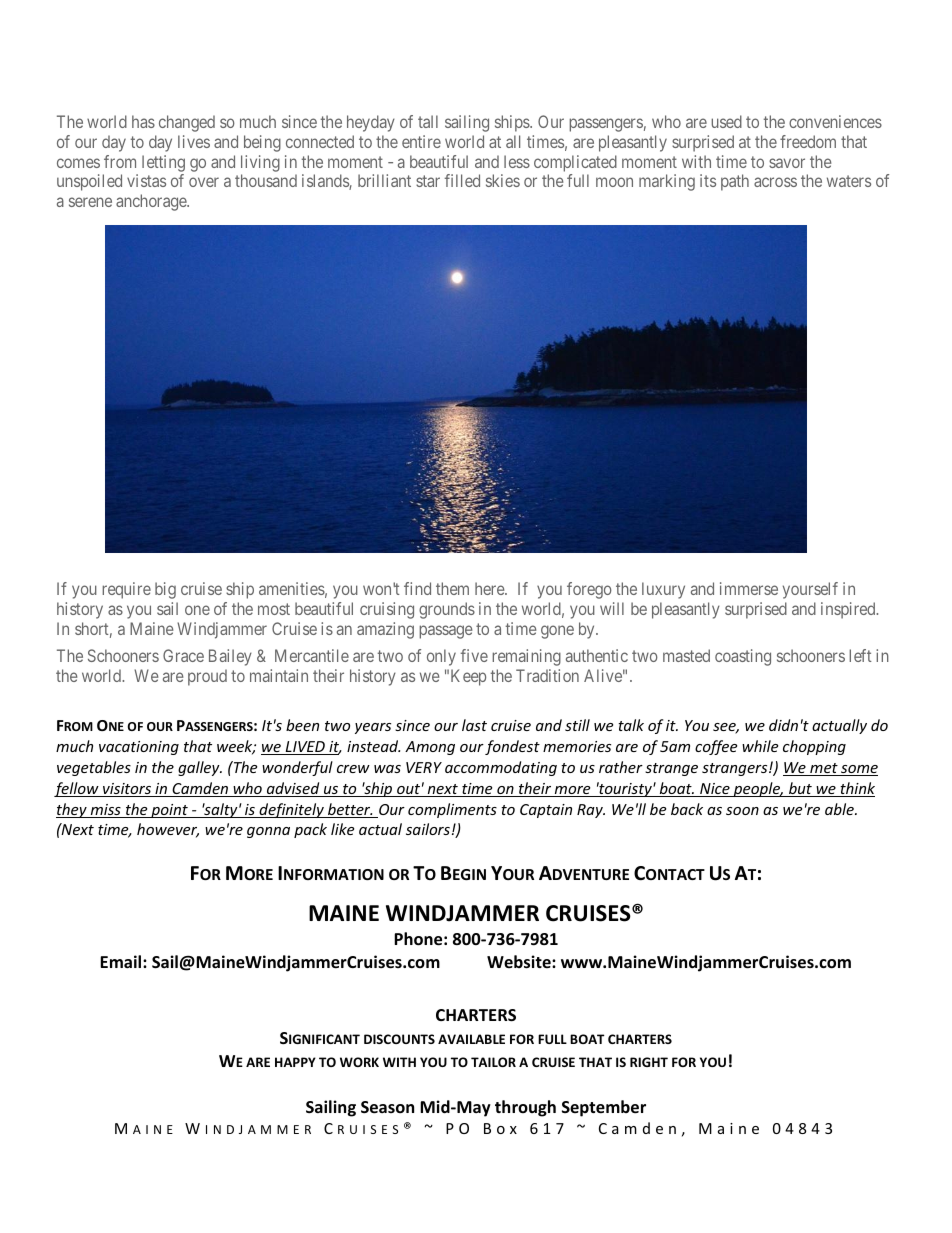 This image has height=1233, width=952. I want to click on TAILOR, so click(493, 1062).
